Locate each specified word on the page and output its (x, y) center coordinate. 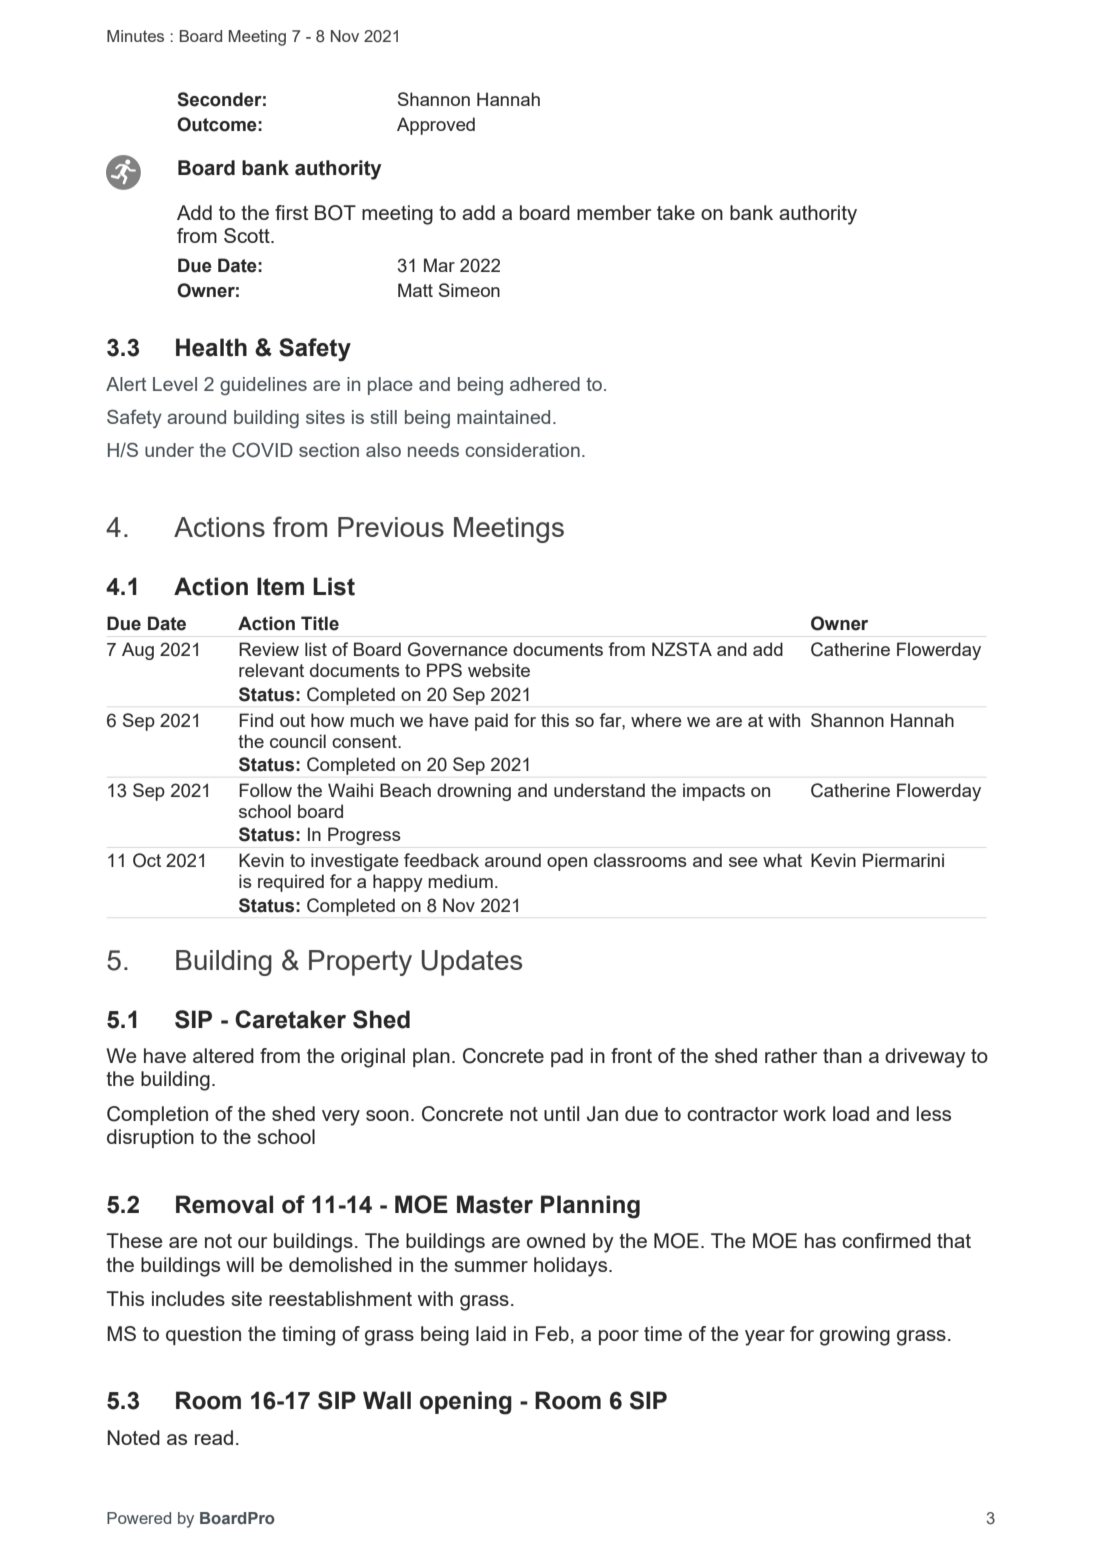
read (214, 1437)
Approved (436, 126)
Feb (552, 1333)
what (782, 860)
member (614, 212)
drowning (474, 792)
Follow (265, 790)
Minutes (135, 36)
